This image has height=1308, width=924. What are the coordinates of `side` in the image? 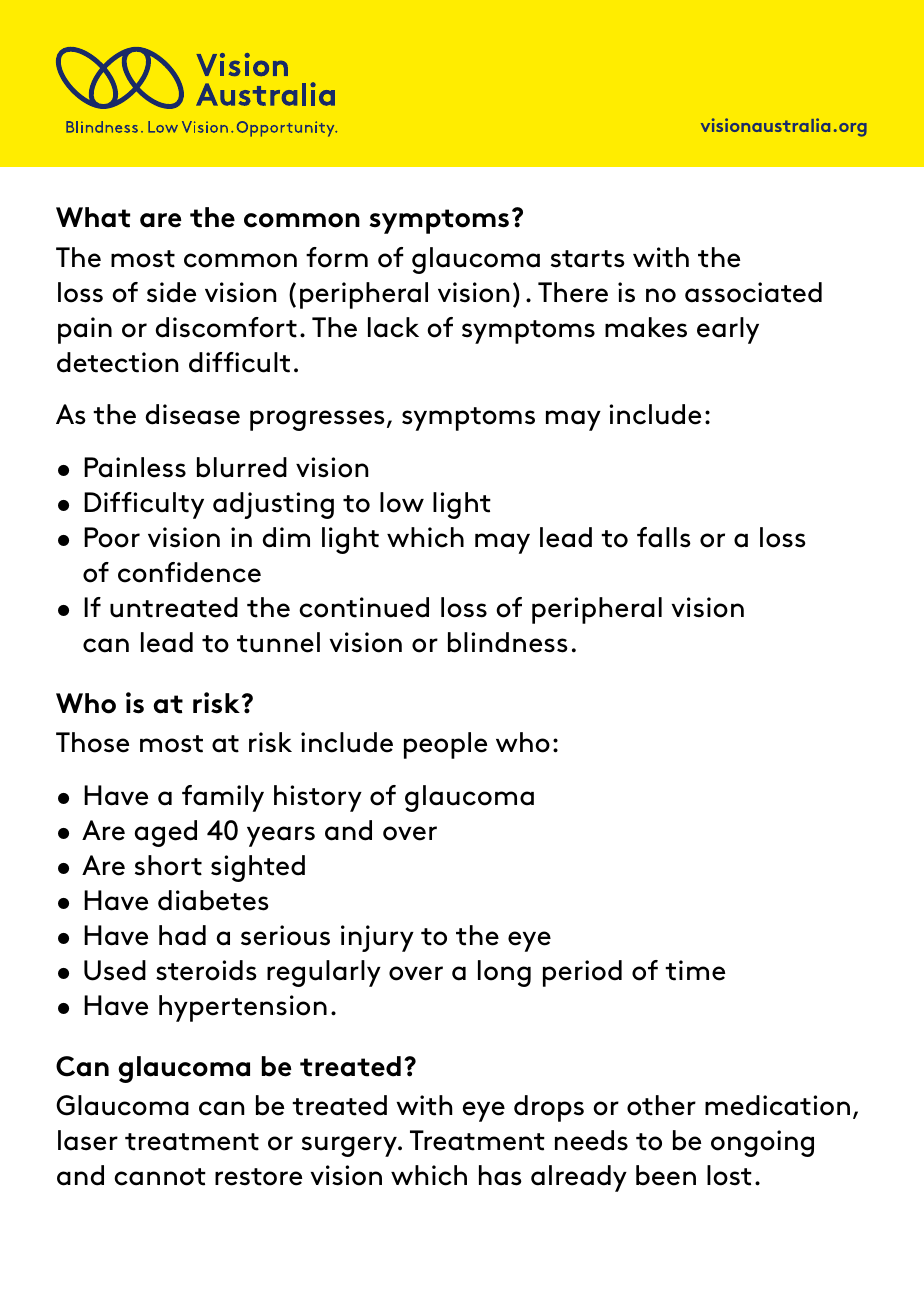 It's located at (171, 292).
